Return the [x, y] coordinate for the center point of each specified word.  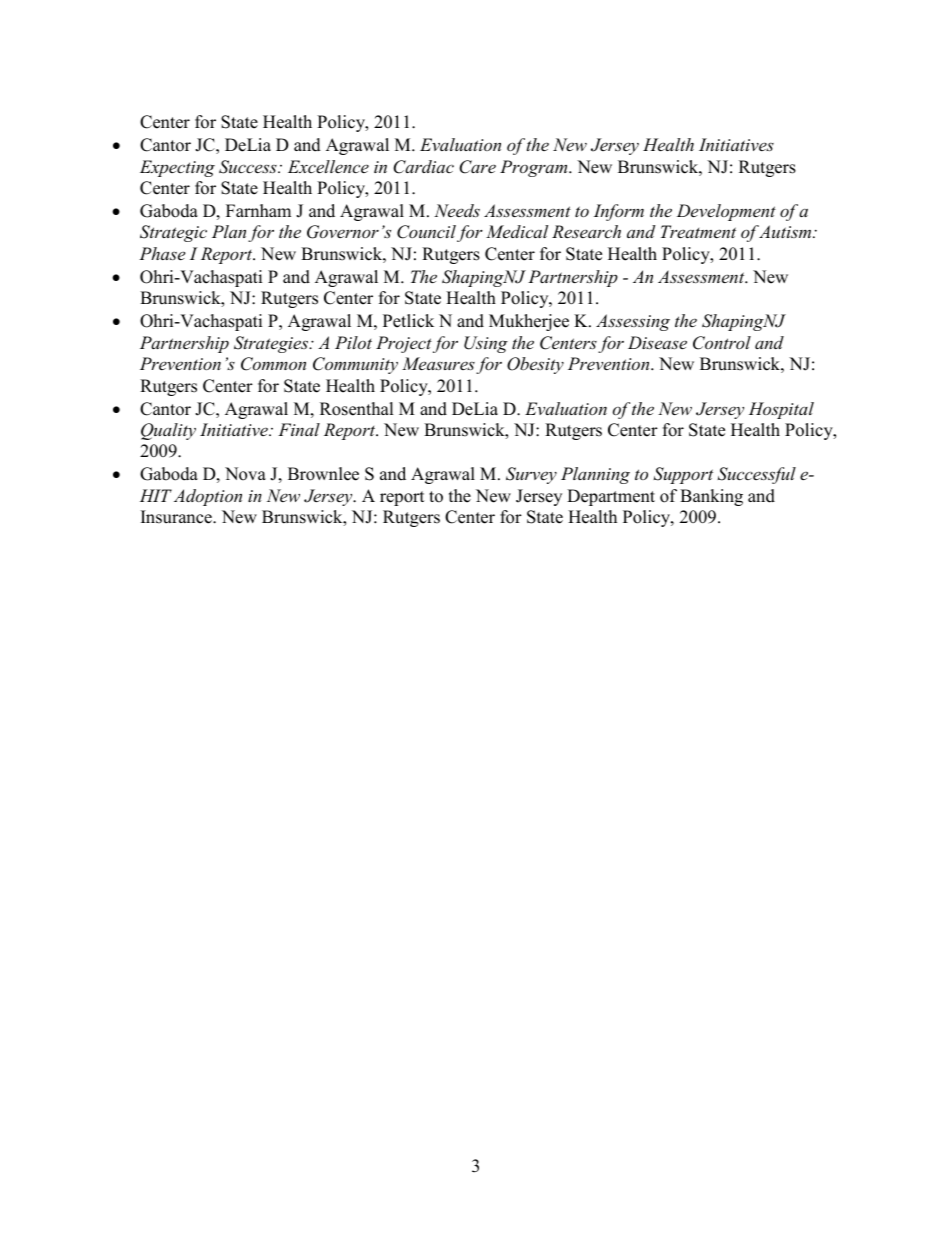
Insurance [177, 517]
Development [726, 212]
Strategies [272, 344]
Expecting [177, 168]
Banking [711, 497]
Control [722, 343]
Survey [531, 475]
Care [477, 167]
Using [486, 344]
